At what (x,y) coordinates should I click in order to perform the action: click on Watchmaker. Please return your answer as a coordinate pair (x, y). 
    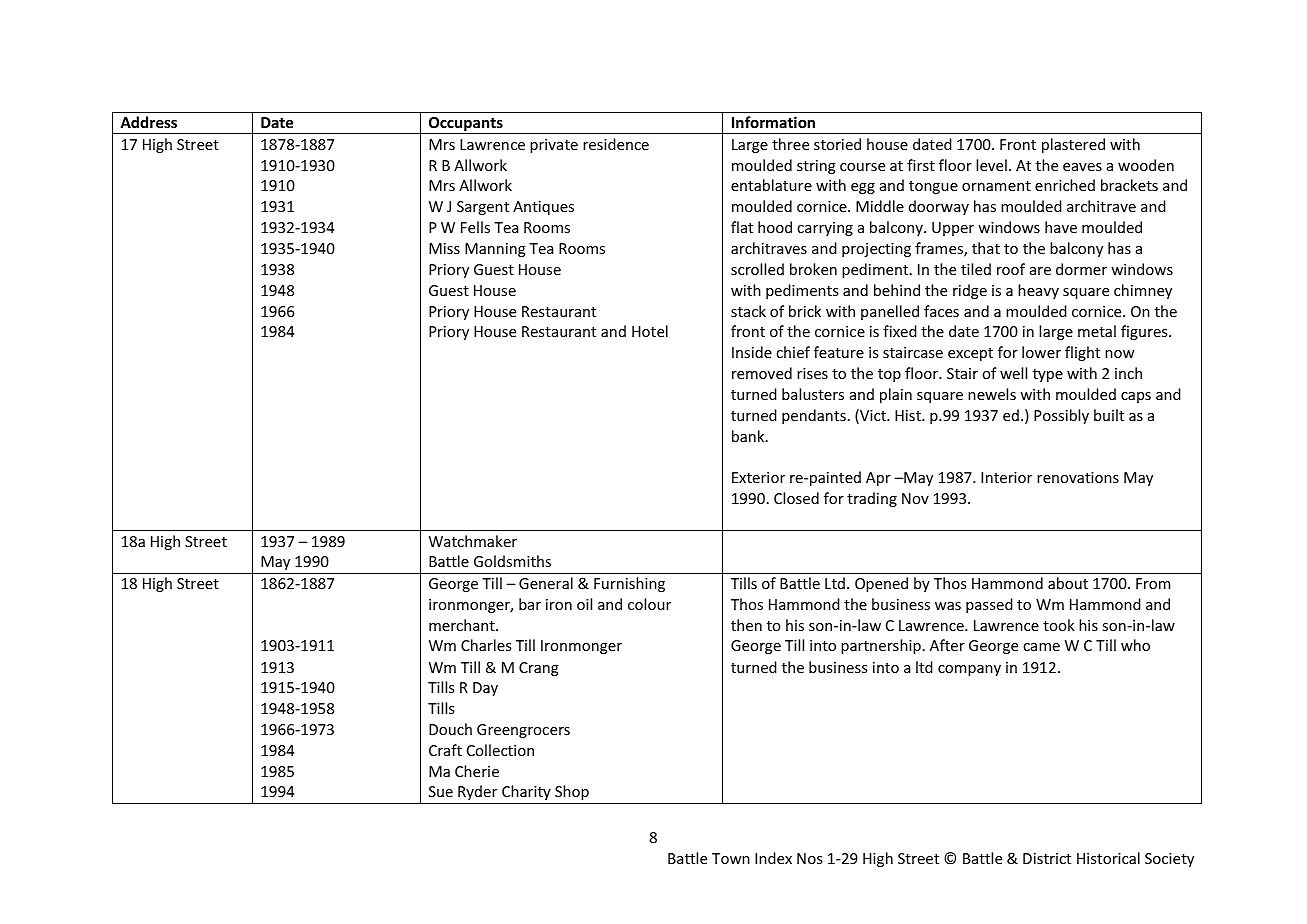
    Looking at the image, I should click on (473, 541).
